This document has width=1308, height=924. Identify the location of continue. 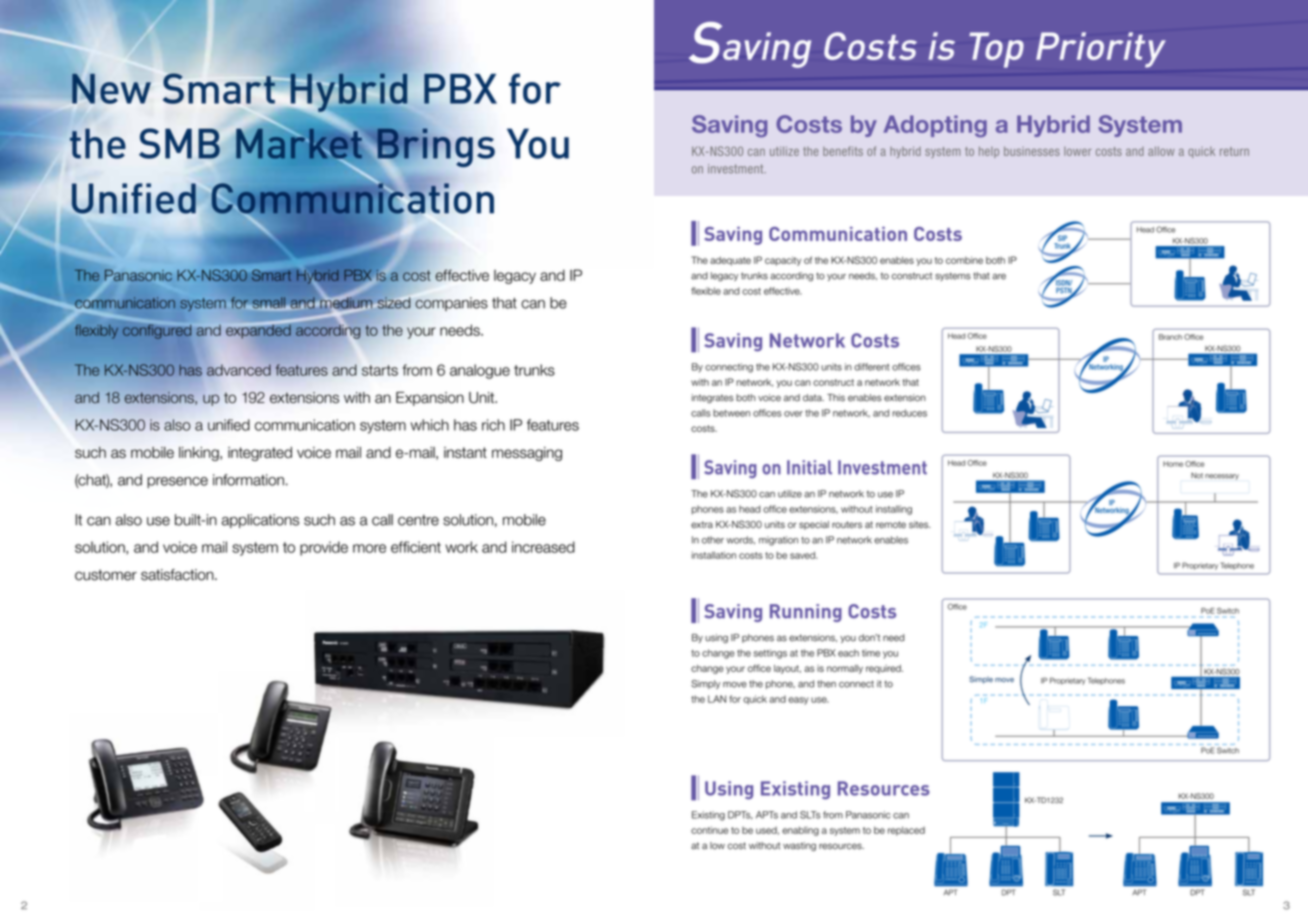
(709, 830).
